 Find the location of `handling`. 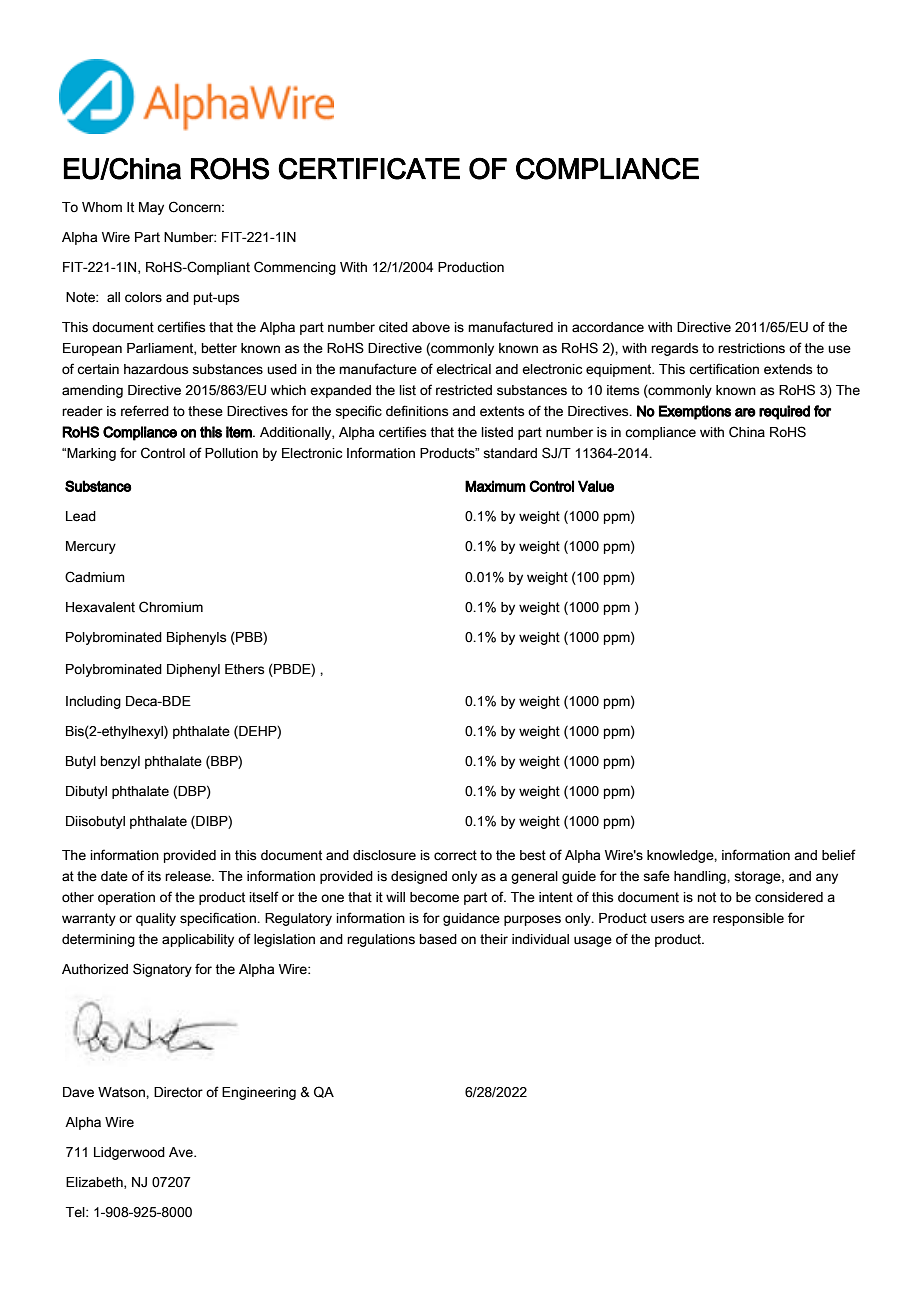

handling is located at coordinates (701, 877).
